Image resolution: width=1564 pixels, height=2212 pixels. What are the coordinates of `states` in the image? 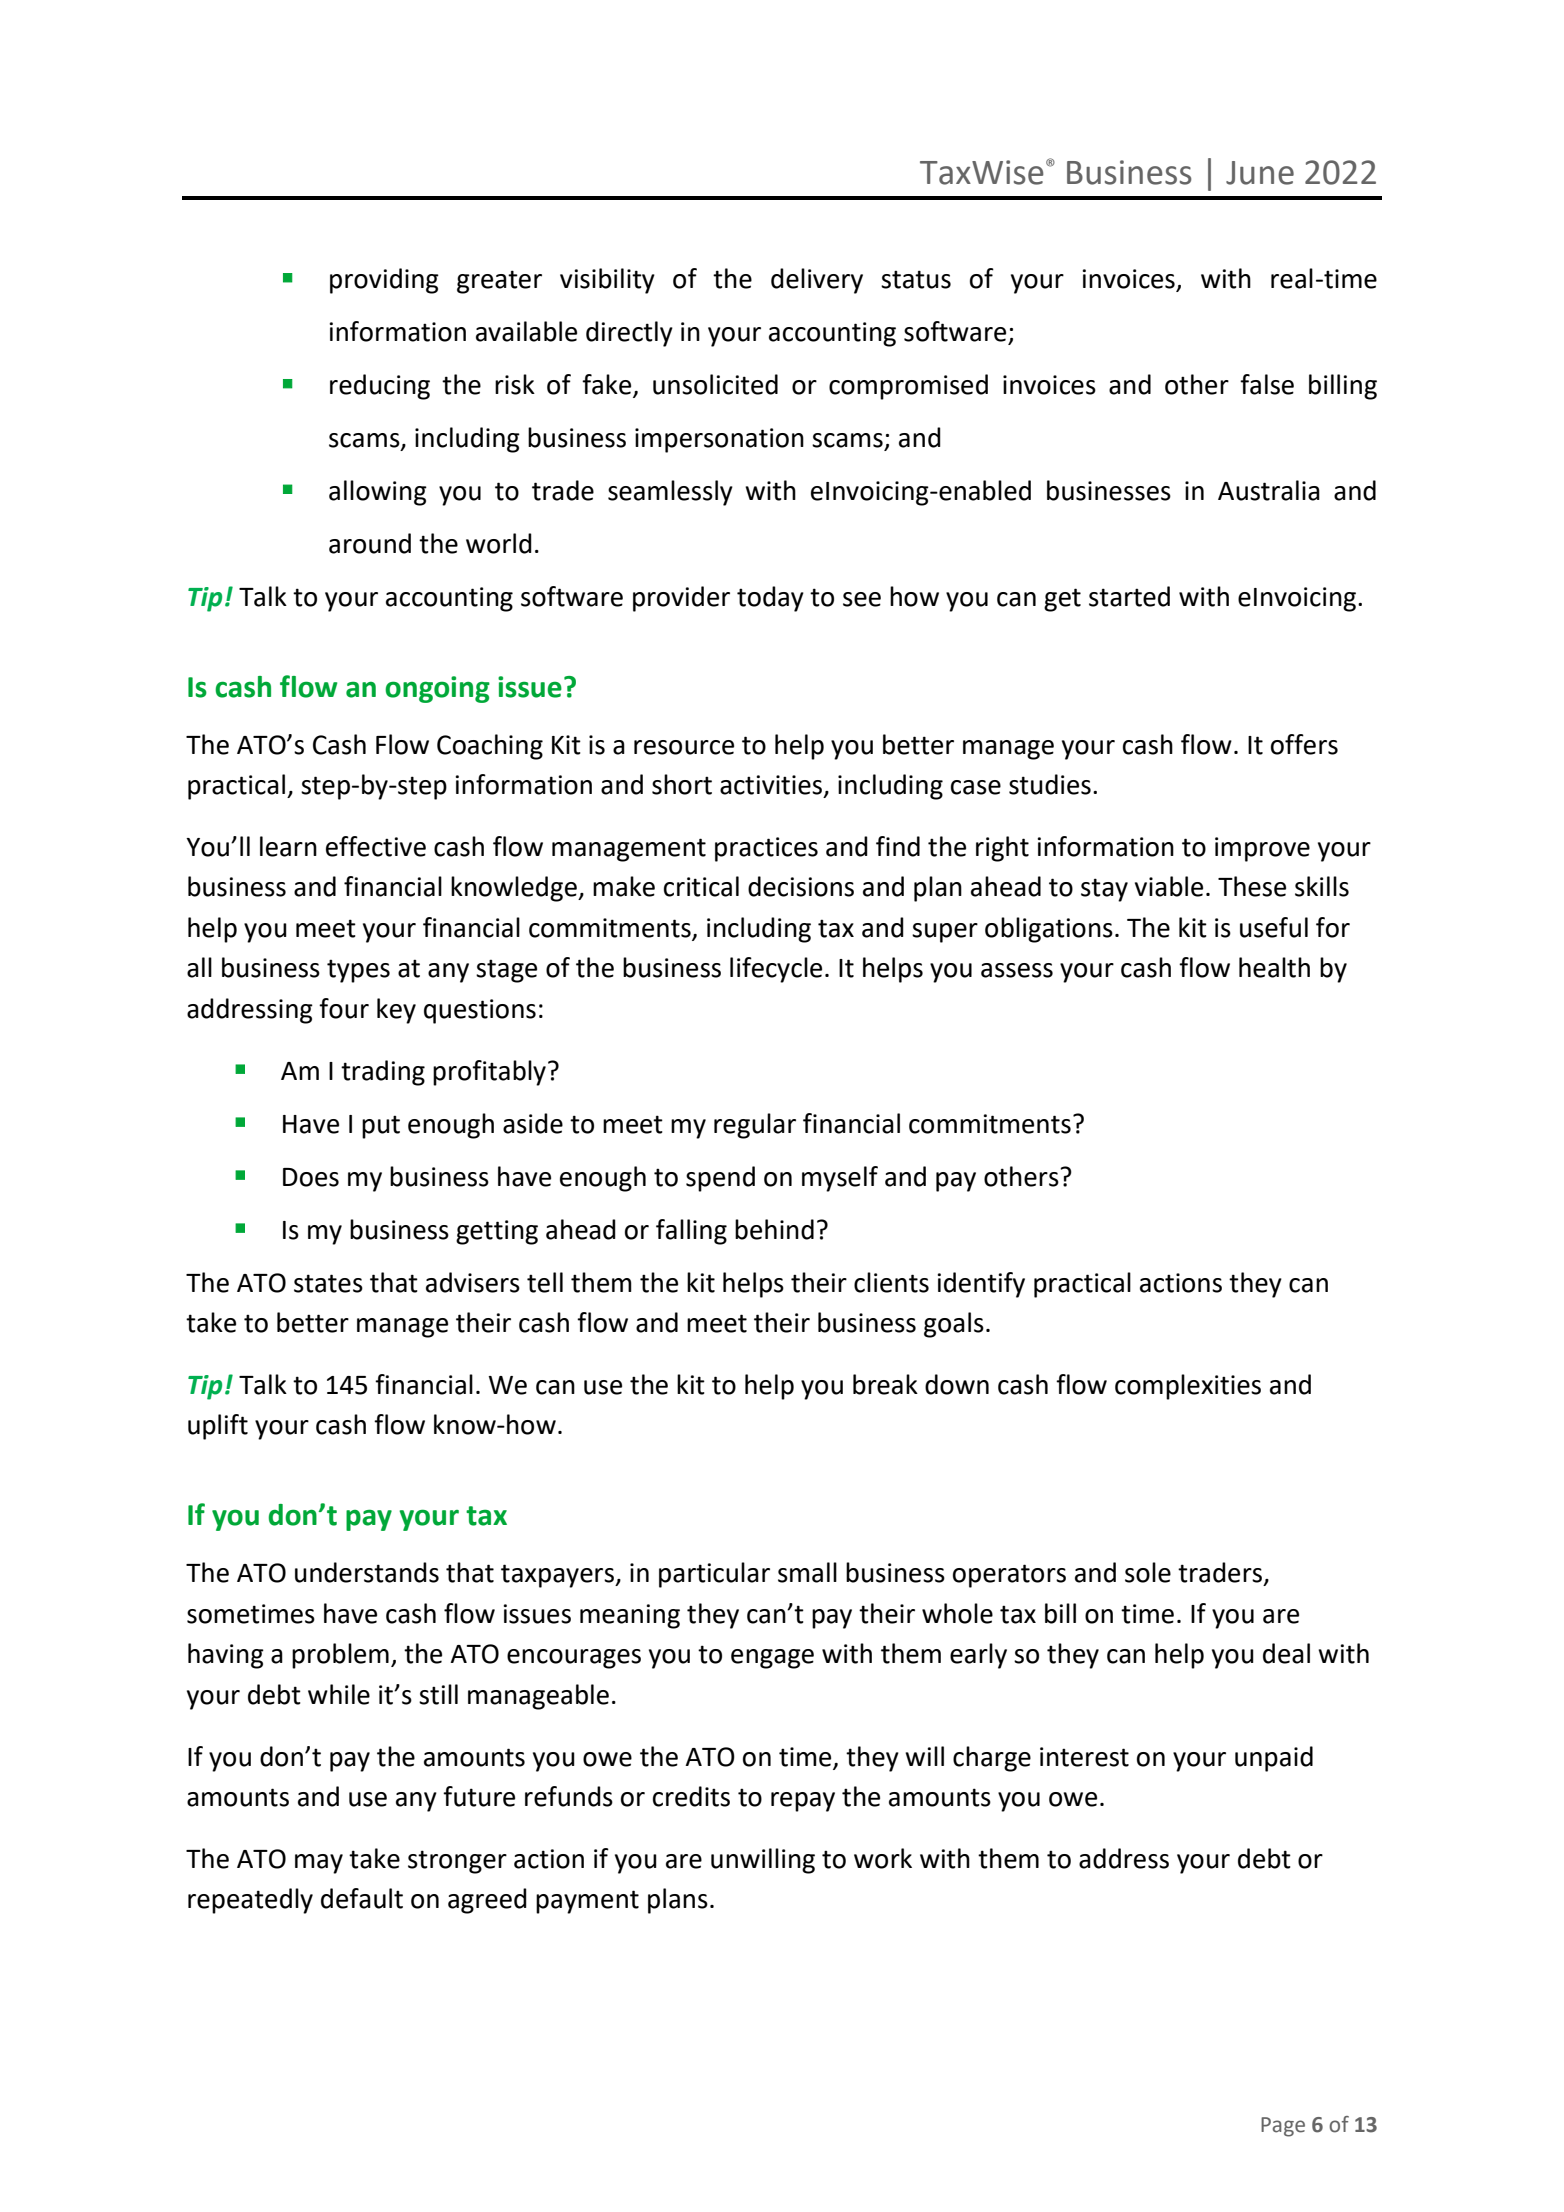 It's located at (328, 1283).
